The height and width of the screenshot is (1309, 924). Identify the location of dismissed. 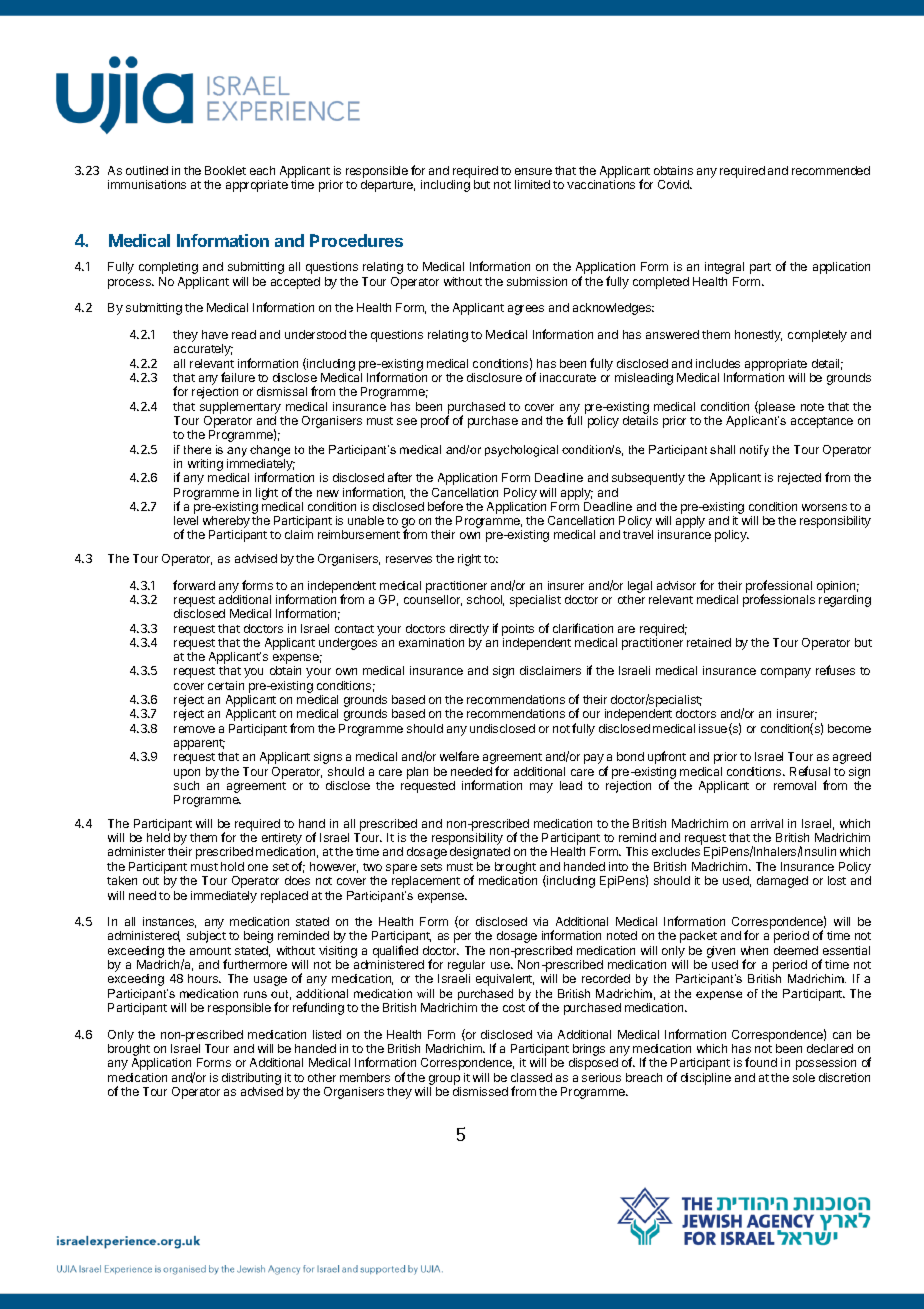
(480, 1091).
